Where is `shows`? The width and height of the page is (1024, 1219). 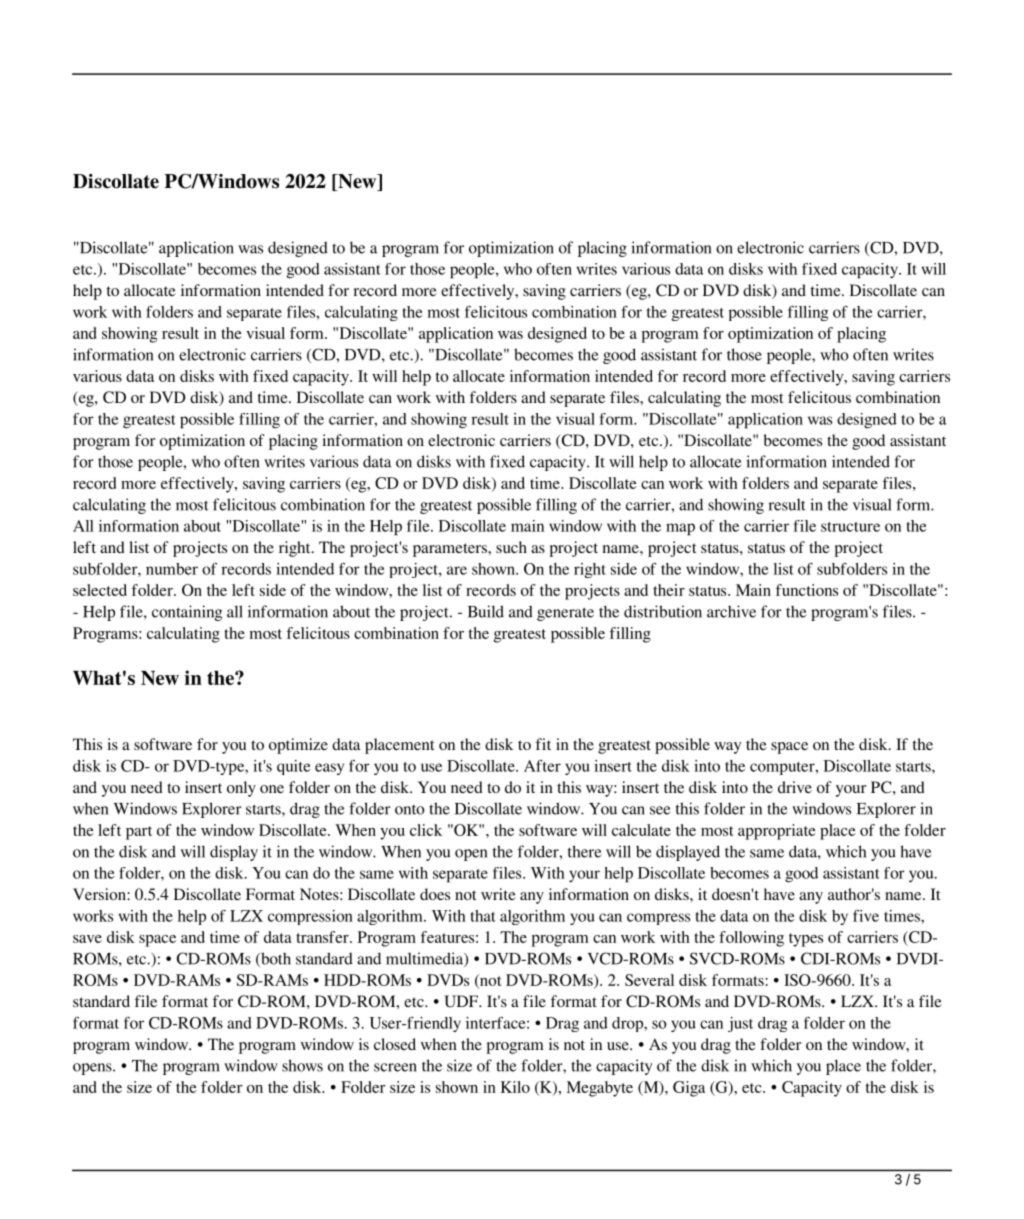 shows is located at coordinates (302, 1065).
